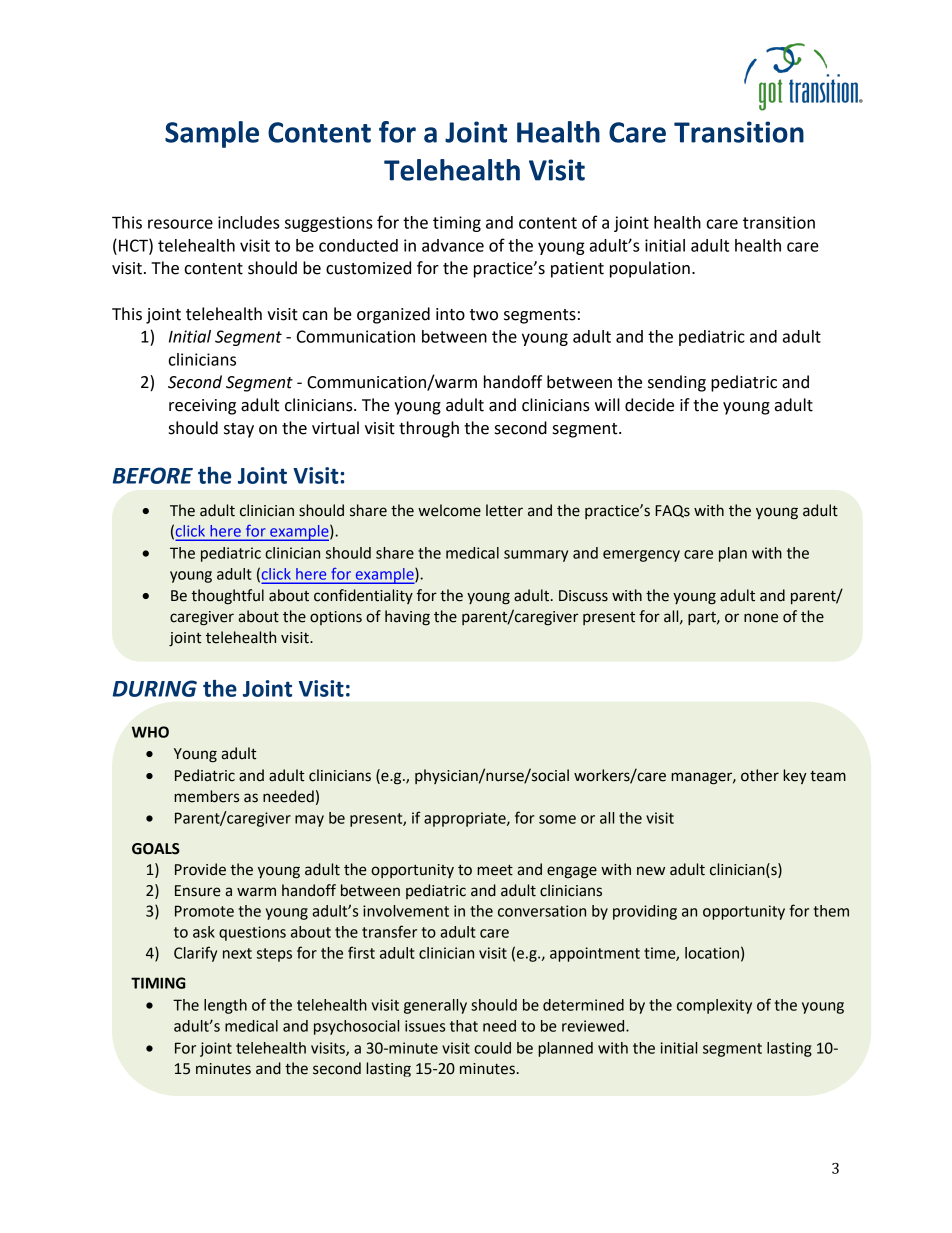  I want to click on summary, so click(536, 556).
